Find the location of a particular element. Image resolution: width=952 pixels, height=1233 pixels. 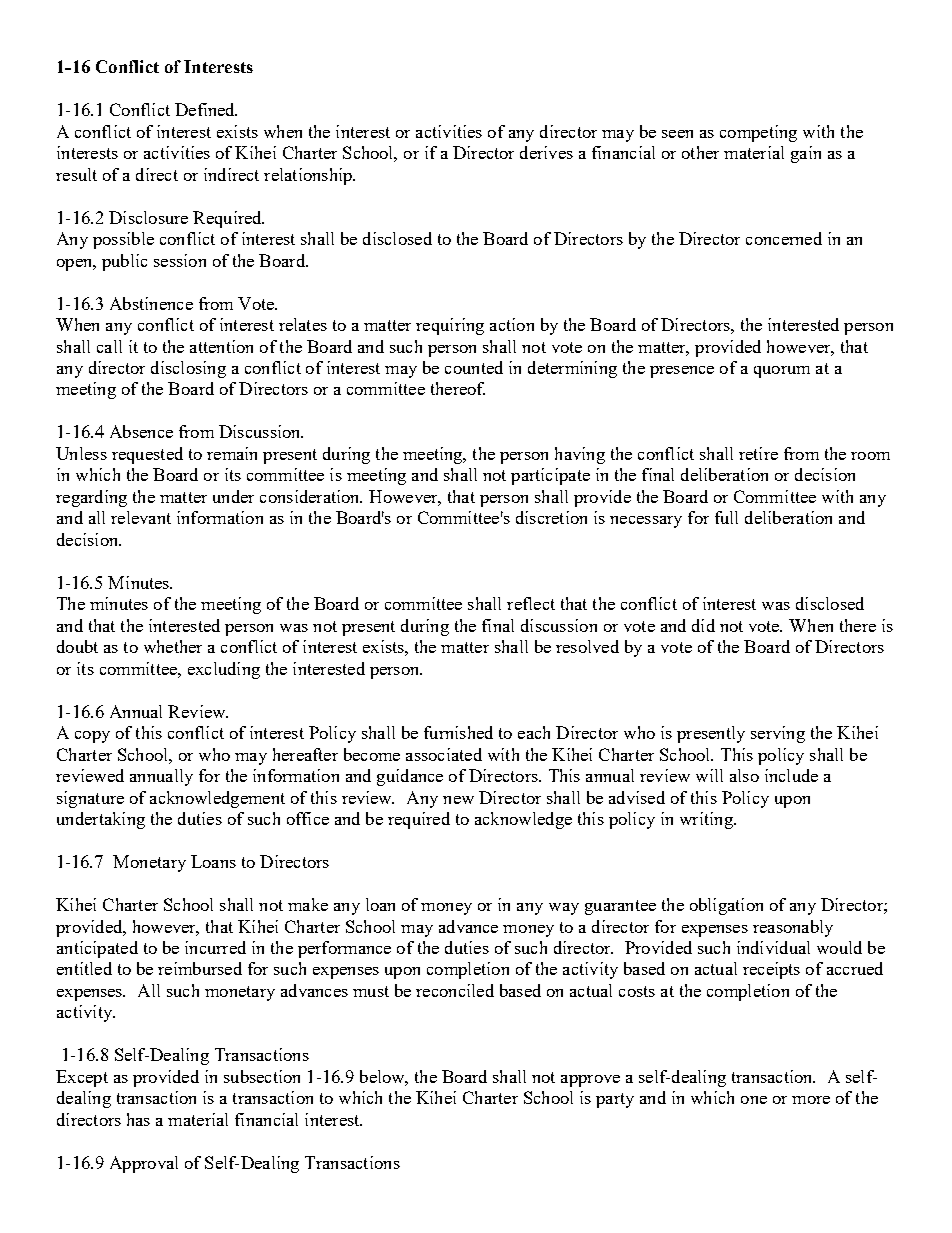

reconciled is located at coordinates (455, 990).
